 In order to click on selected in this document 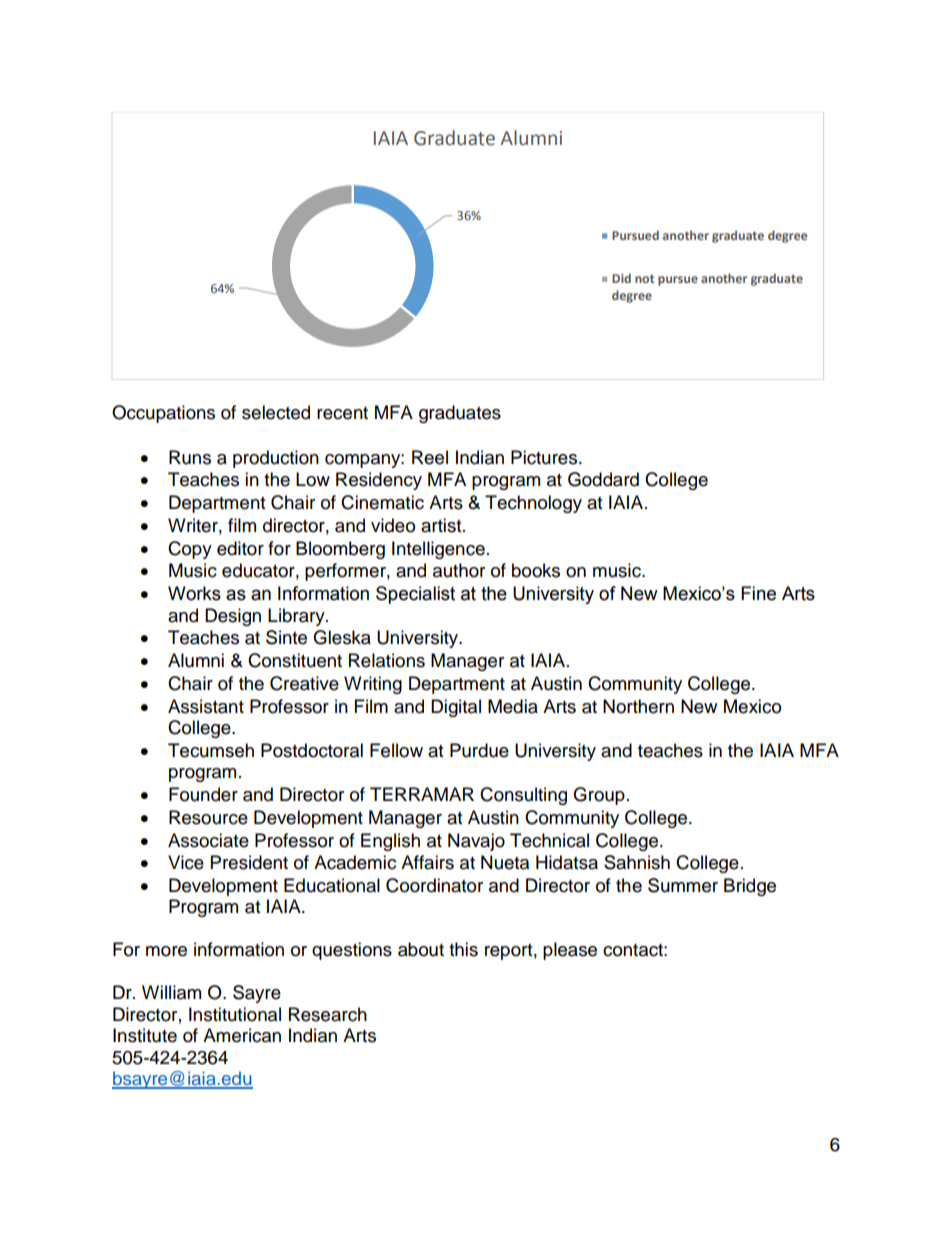, I will do `click(276, 412)`.
